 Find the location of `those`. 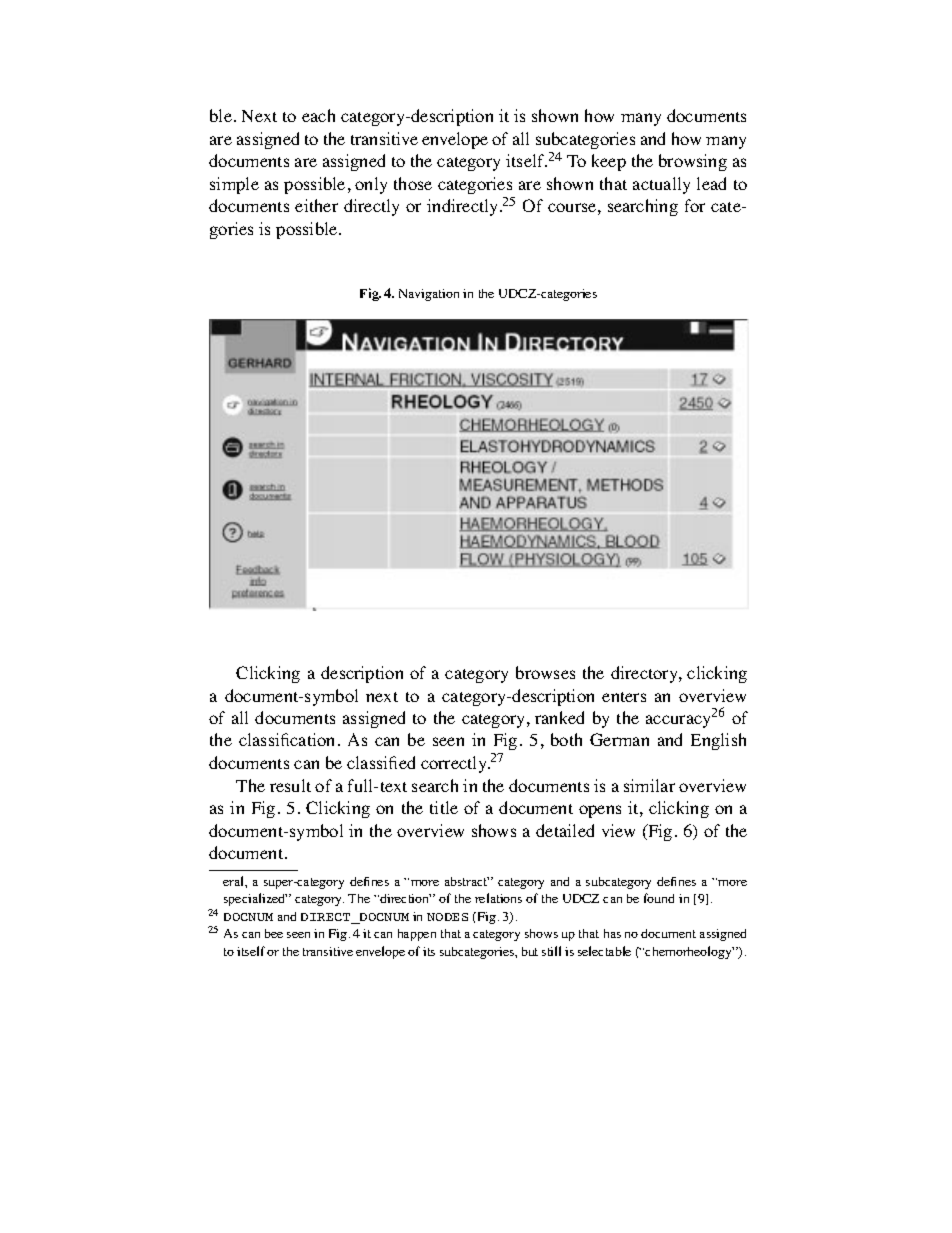

those is located at coordinates (413, 183).
